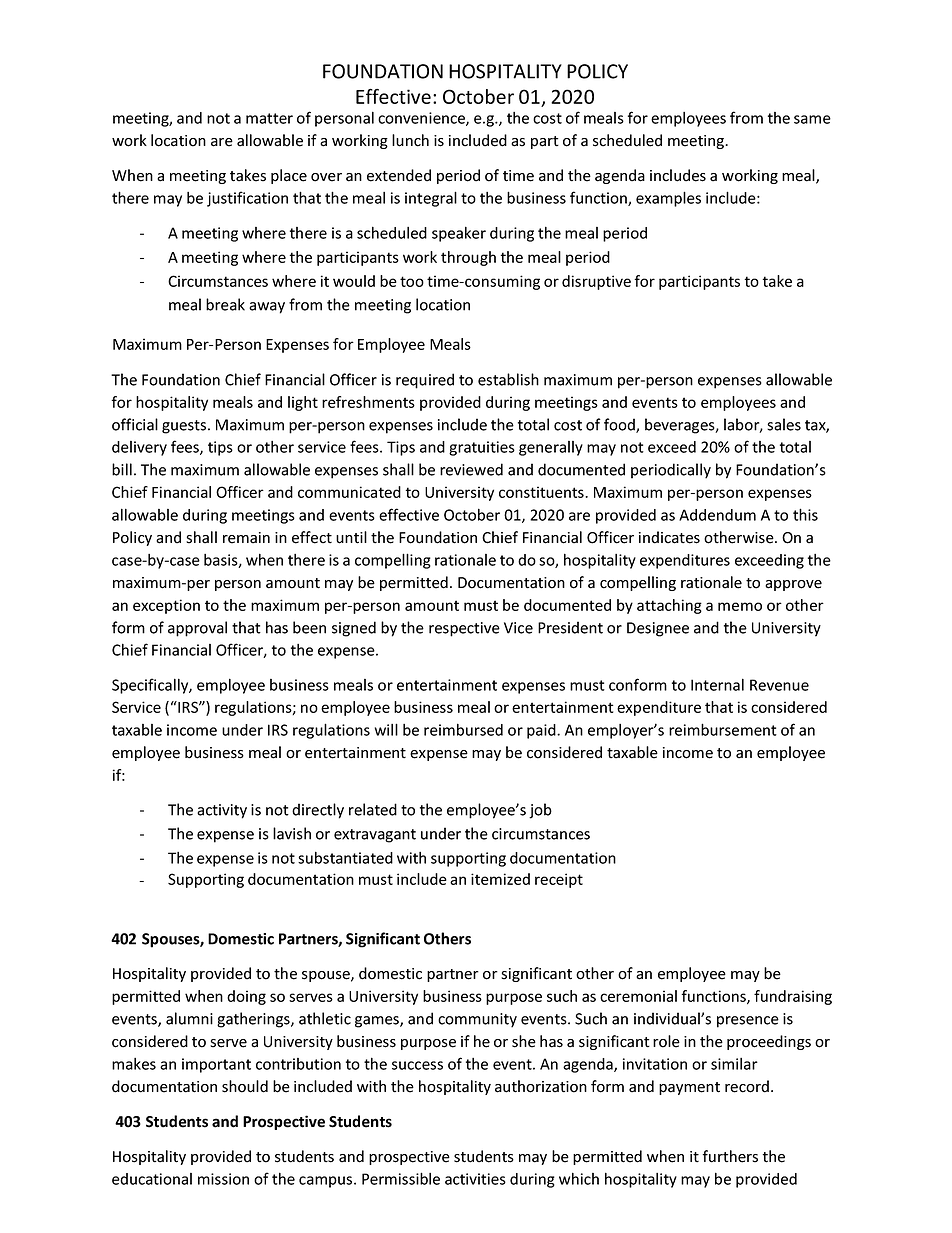 This screenshot has height=1233, width=952. I want to click on respective, so click(464, 629).
